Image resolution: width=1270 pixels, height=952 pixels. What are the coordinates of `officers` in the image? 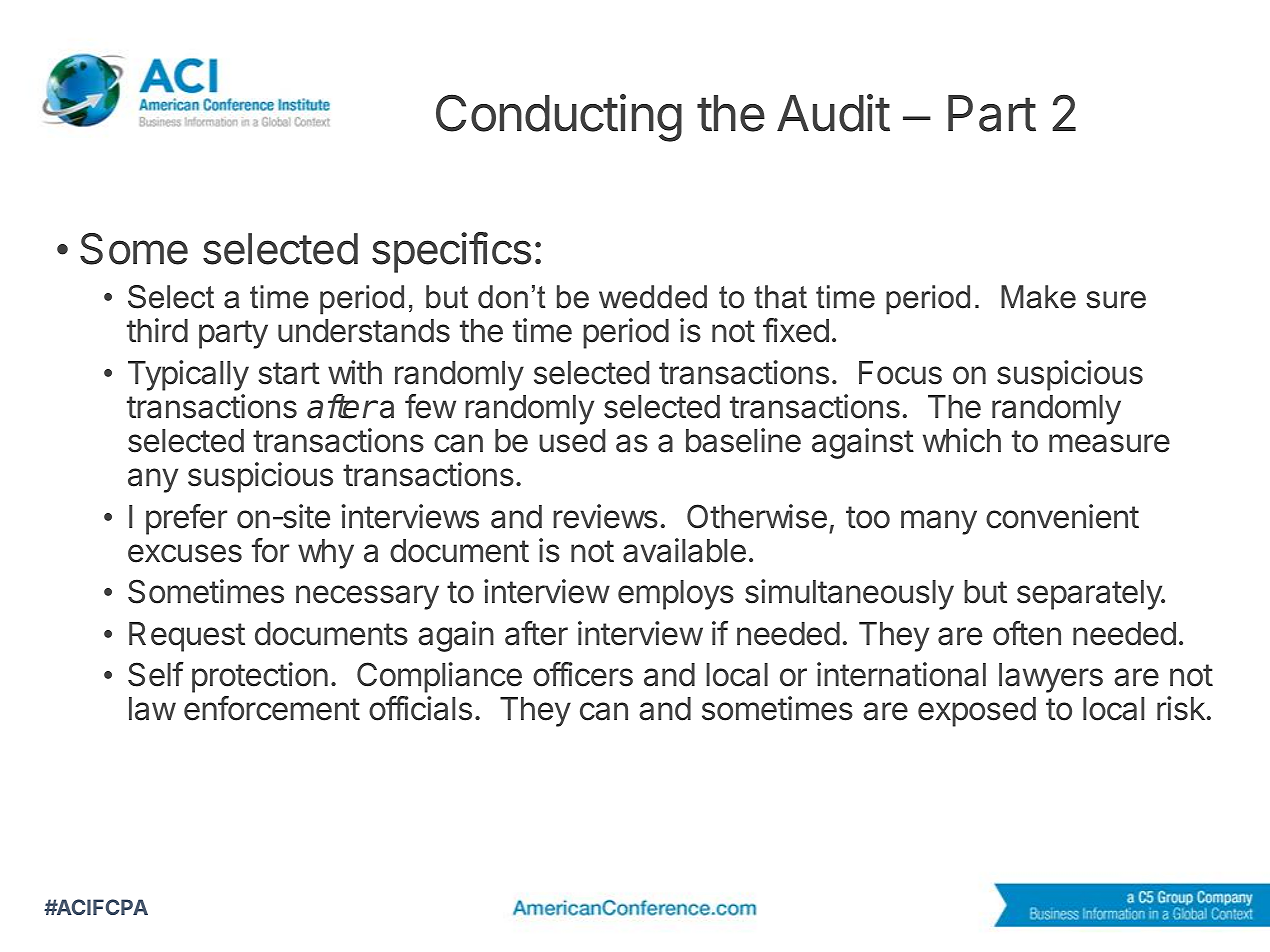 It's located at (583, 674).
